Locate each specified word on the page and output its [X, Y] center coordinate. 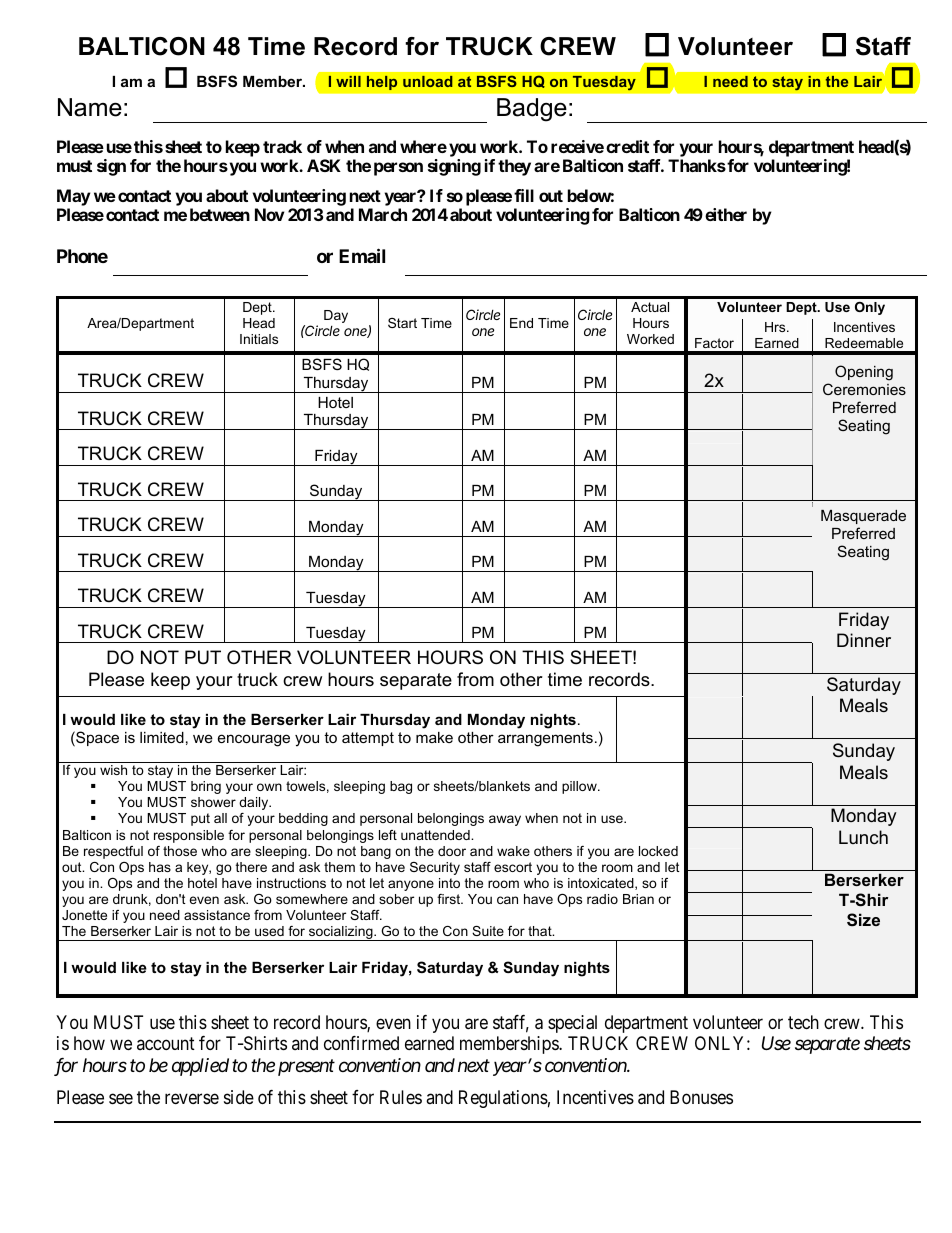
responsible [189, 836]
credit [627, 146]
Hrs [776, 327]
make [434, 737]
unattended [436, 835]
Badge [532, 110]
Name [90, 107]
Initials [259, 339]
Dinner [864, 640]
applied [200, 1067]
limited [162, 737]
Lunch [863, 837]
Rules [401, 1097]
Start [402, 323]
